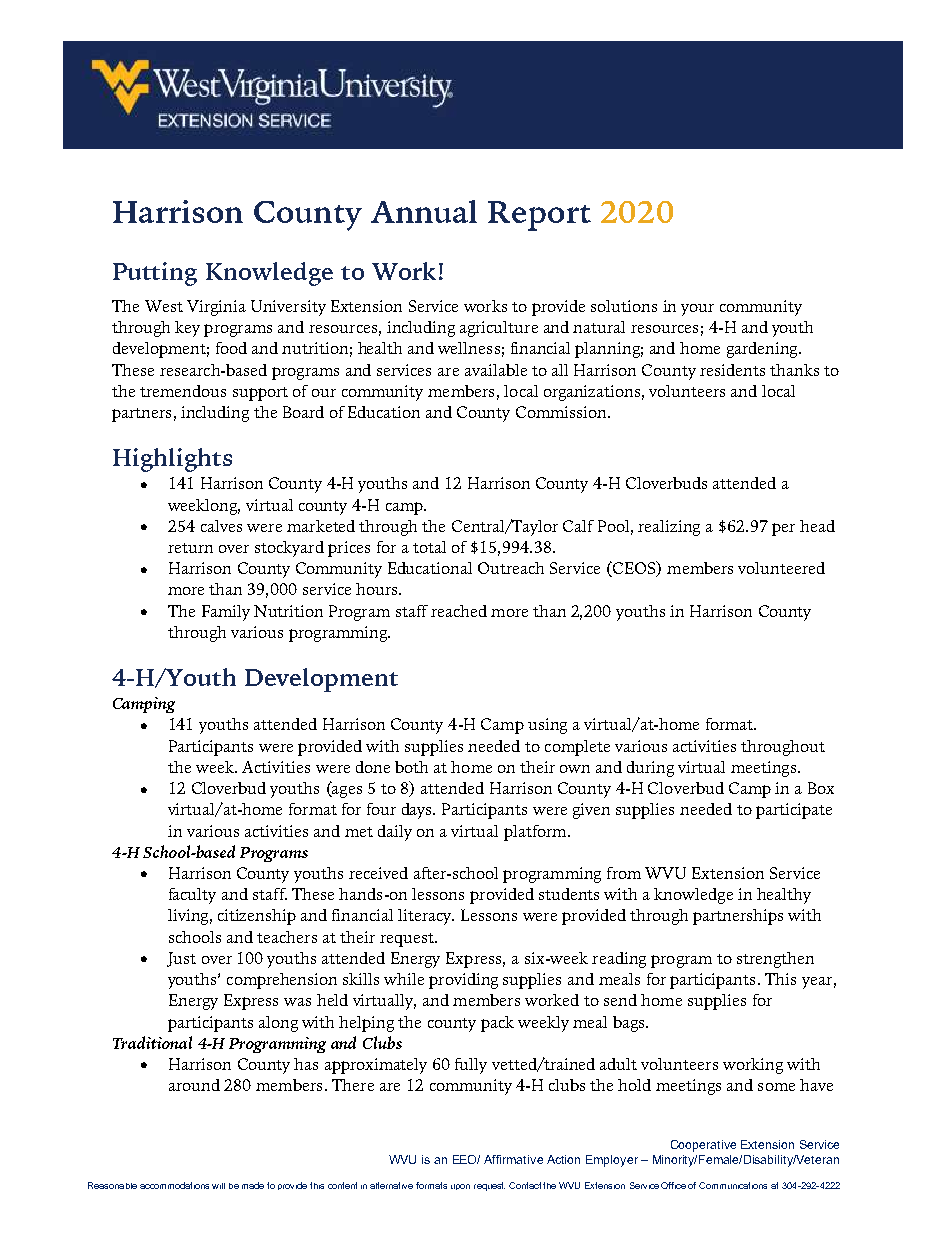 This screenshot has width=952, height=1233. I want to click on using, so click(547, 726).
